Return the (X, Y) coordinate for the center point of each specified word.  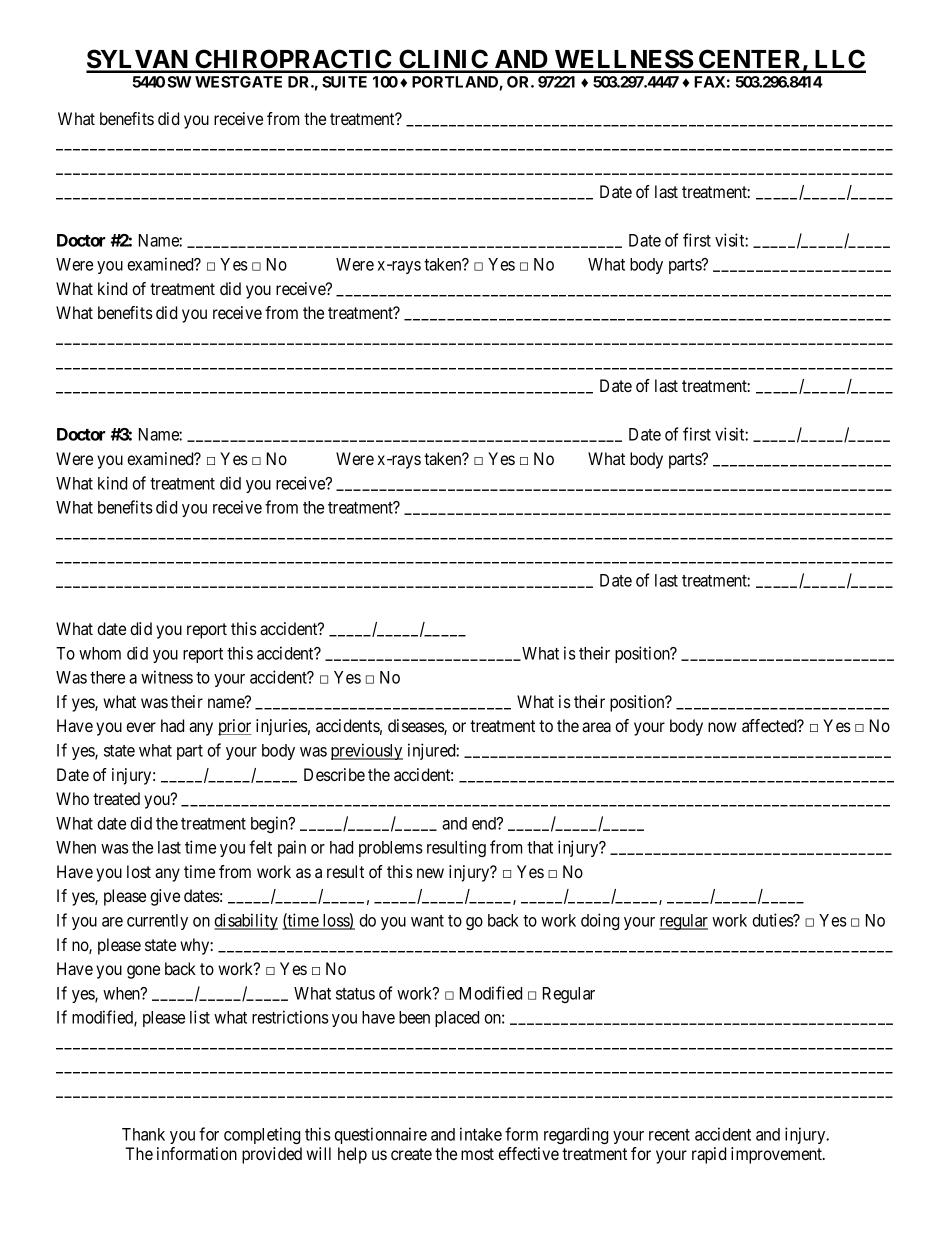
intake (481, 1134)
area (596, 727)
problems (391, 849)
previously (367, 751)
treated (116, 798)
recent (669, 1135)
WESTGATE (238, 82)
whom (100, 653)
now (722, 727)
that (540, 847)
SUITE (344, 82)
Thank (143, 1134)
